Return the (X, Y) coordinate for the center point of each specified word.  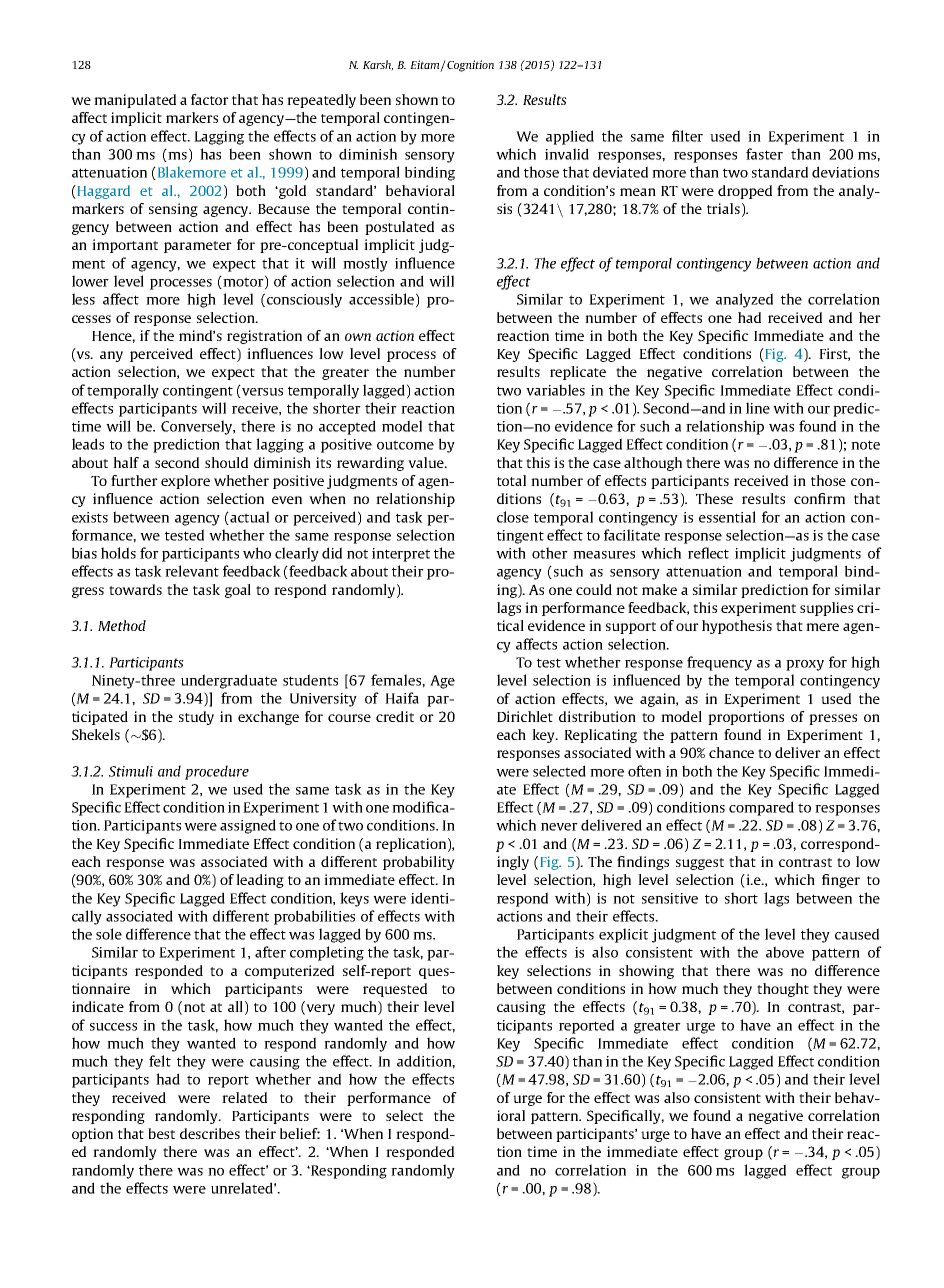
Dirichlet (525, 716)
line (758, 408)
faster (764, 154)
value (427, 462)
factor (210, 99)
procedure (217, 772)
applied (570, 137)
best (161, 1133)
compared (761, 808)
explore (185, 482)
